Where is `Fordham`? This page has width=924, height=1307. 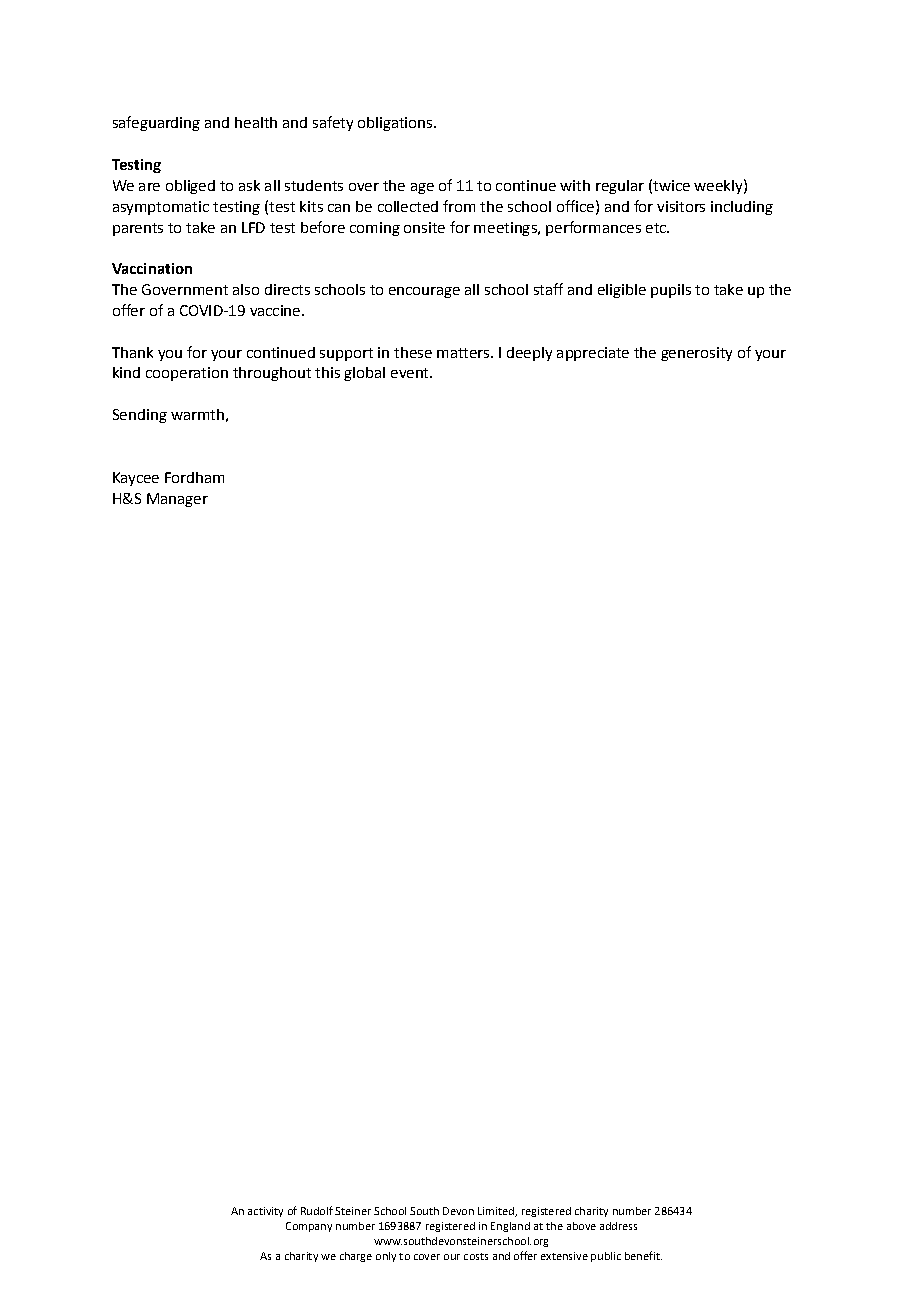
Fordham is located at coordinates (194, 477).
